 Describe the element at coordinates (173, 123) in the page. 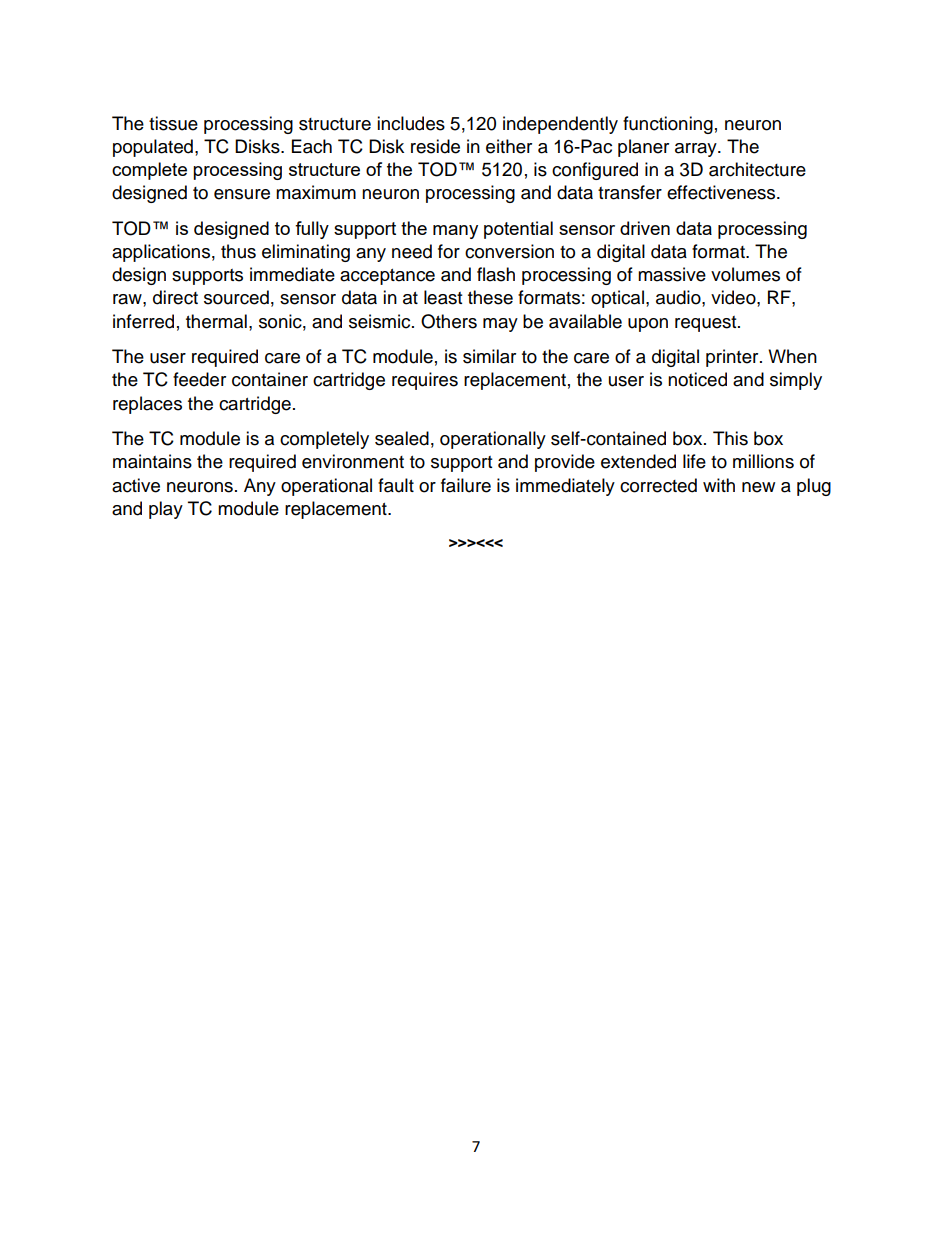

I see `tissue` at that location.
